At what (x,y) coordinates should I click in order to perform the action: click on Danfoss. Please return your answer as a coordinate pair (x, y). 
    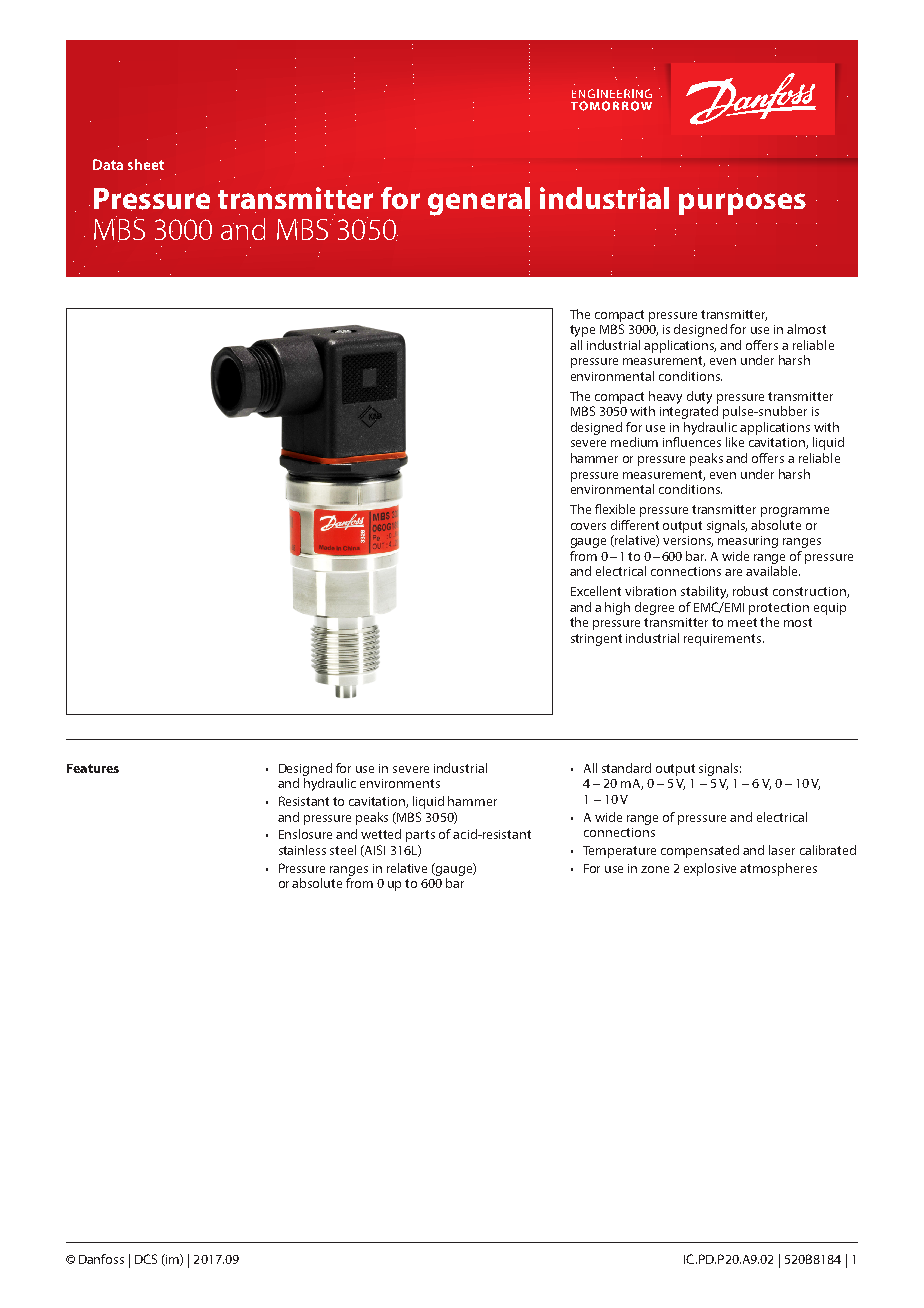
    Looking at the image, I should click on (101, 1259).
